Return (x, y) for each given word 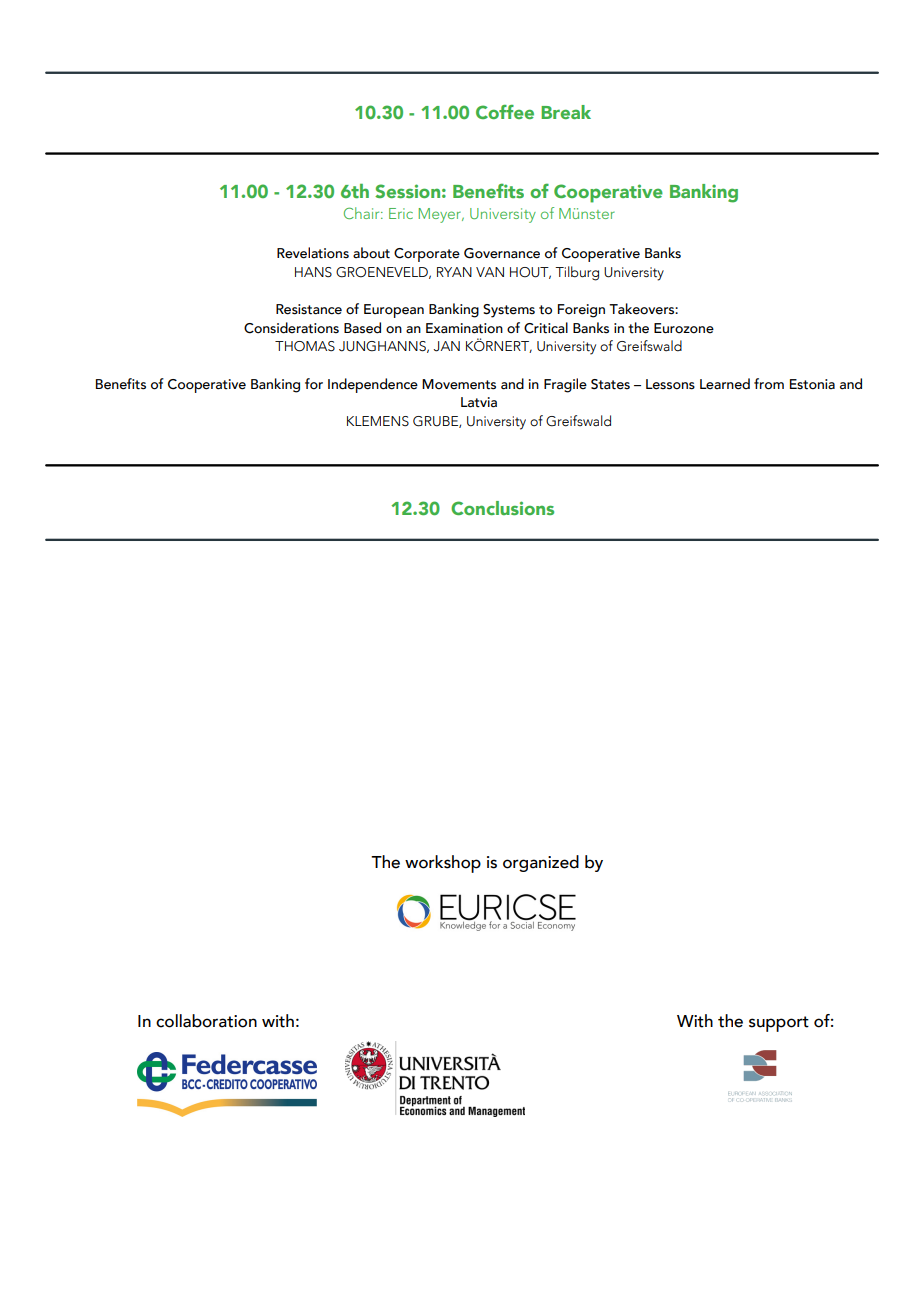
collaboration (206, 1021)
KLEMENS (378, 421)
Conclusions (502, 508)
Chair (363, 213)
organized (541, 863)
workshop (443, 864)
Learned (725, 384)
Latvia (479, 402)
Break (566, 112)
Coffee (505, 112)
